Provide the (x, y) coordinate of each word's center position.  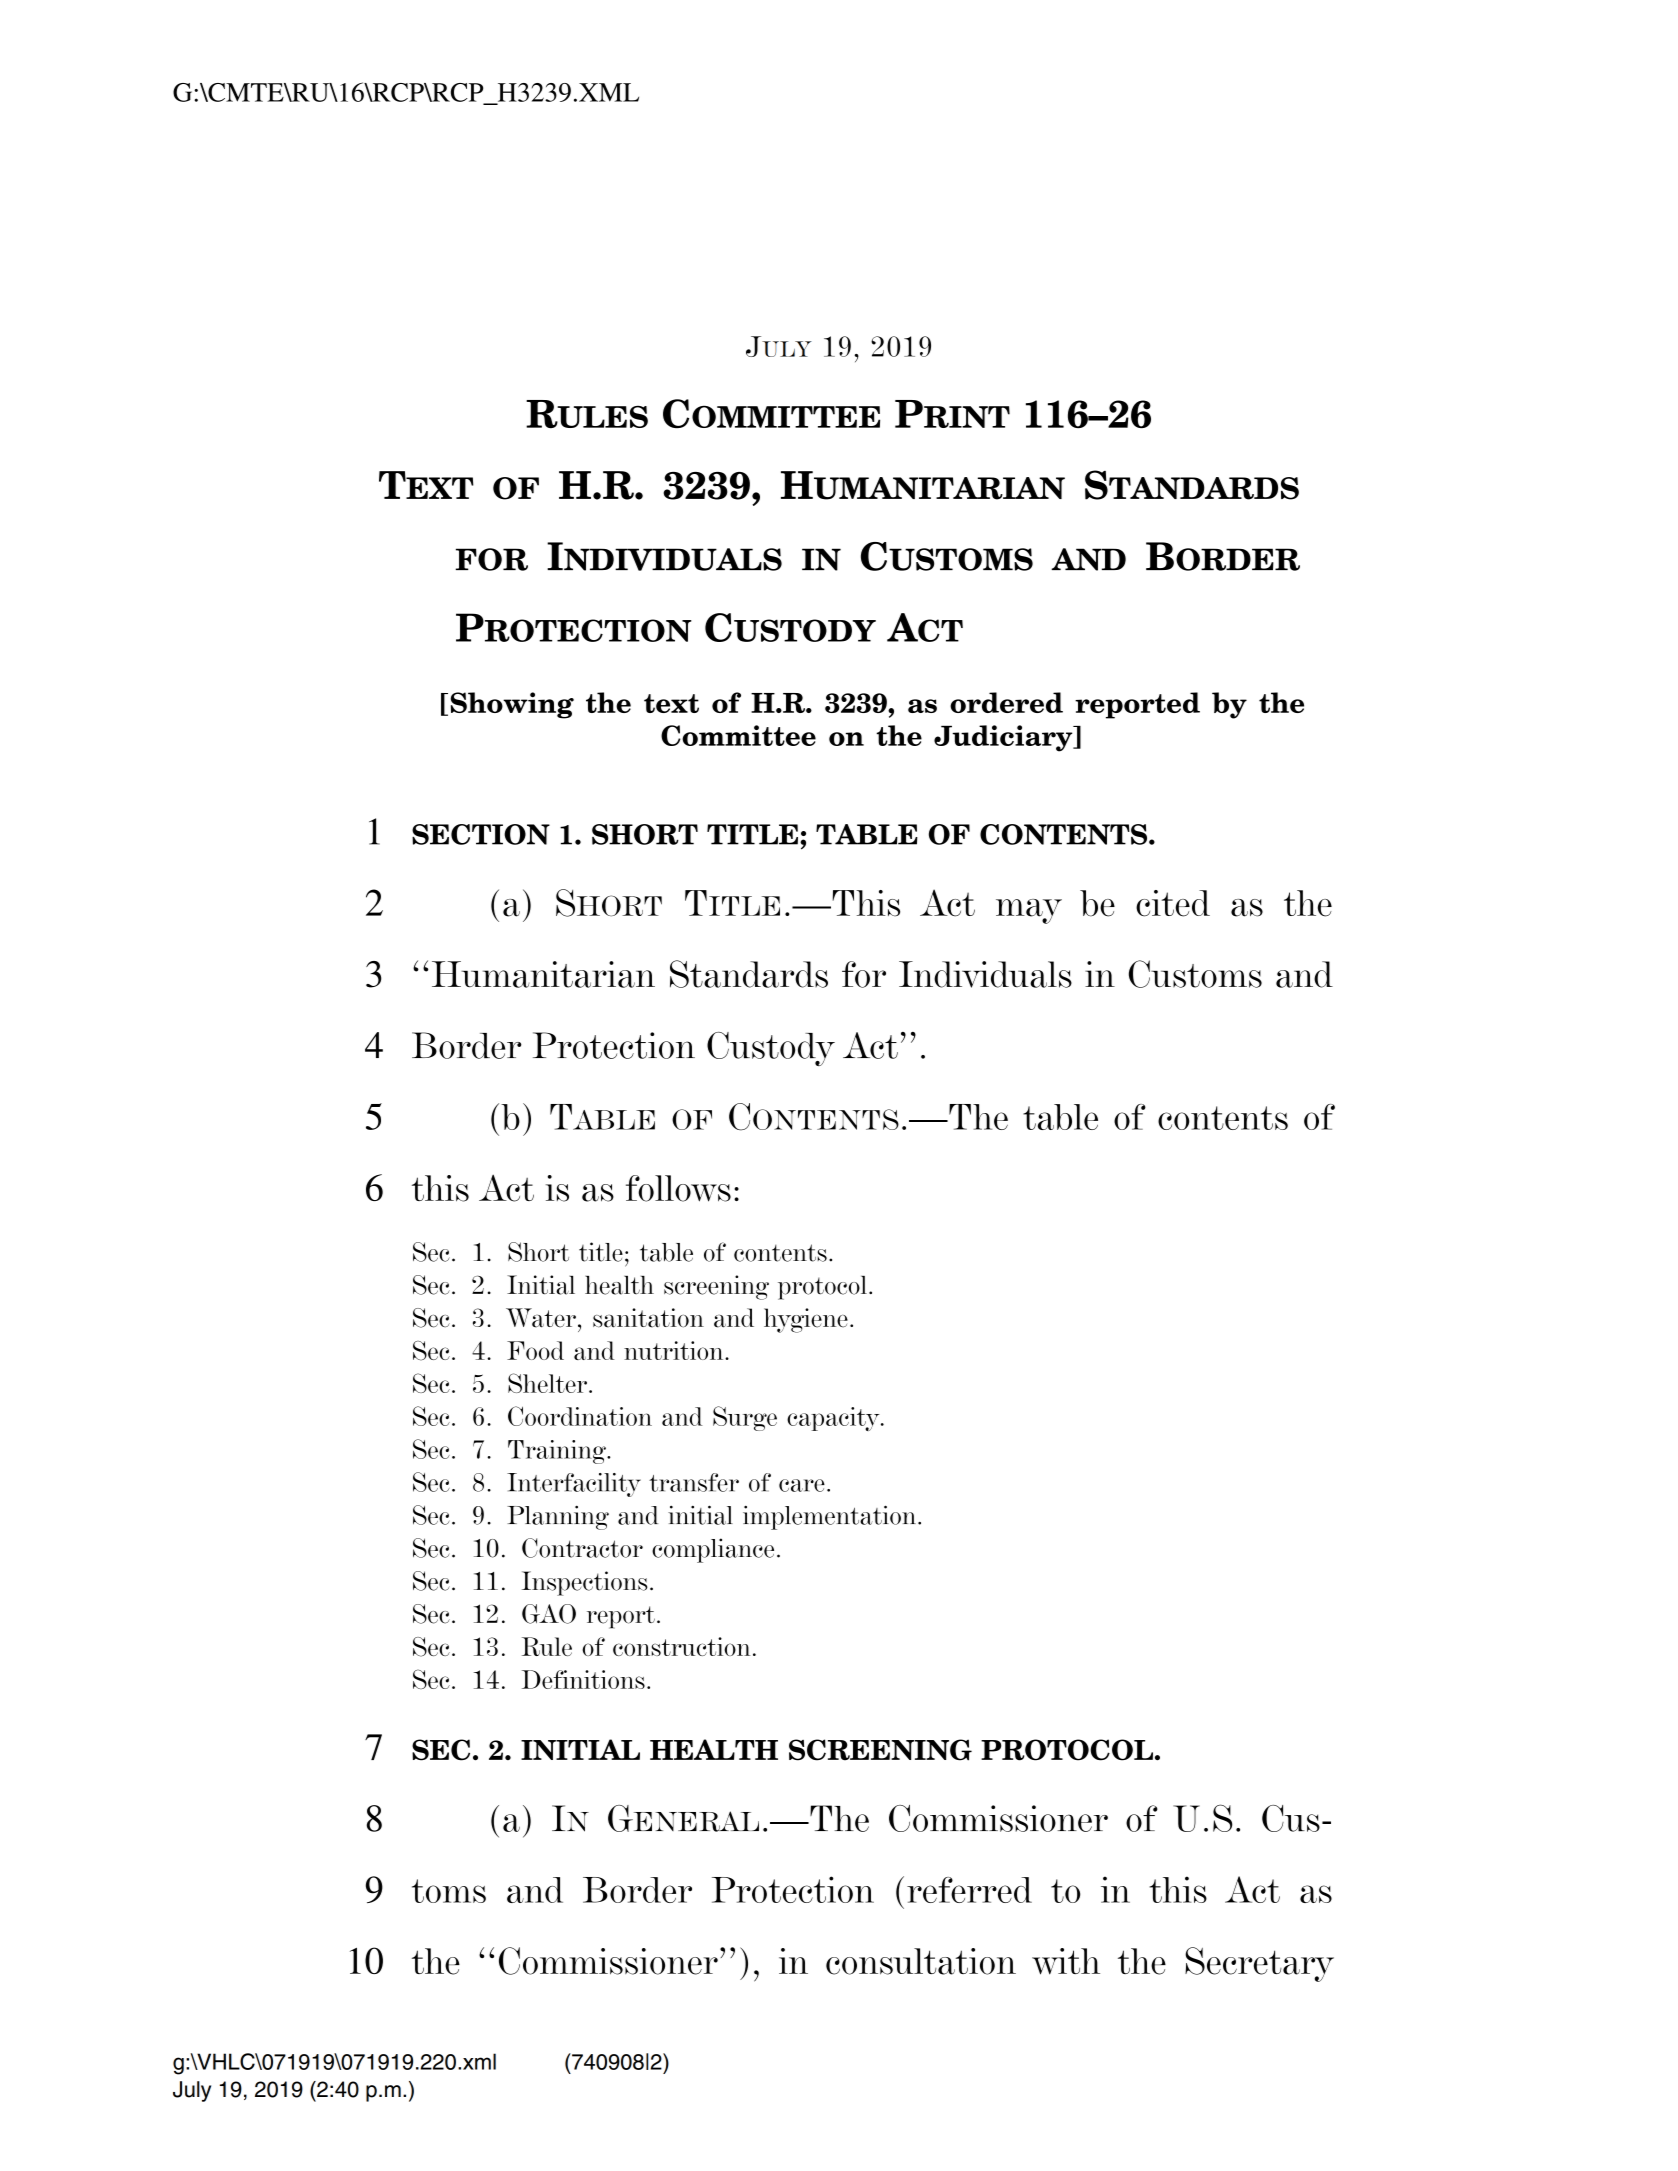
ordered (1006, 702)
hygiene (806, 1320)
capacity (834, 1419)
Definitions (583, 1679)
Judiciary (1004, 738)
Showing (512, 705)
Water (541, 1318)
